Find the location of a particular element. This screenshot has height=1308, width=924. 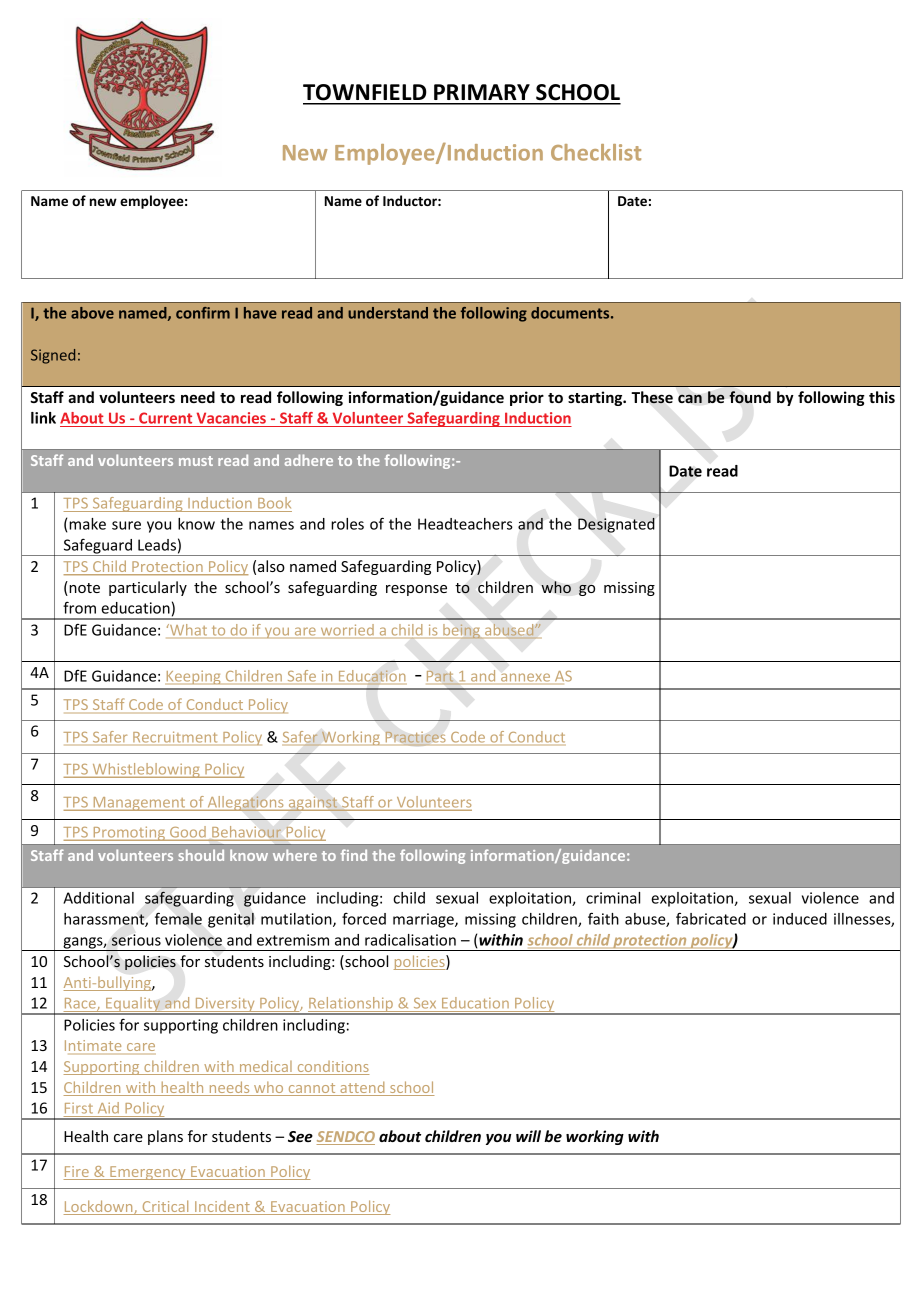

Emergency is located at coordinates (148, 1173).
